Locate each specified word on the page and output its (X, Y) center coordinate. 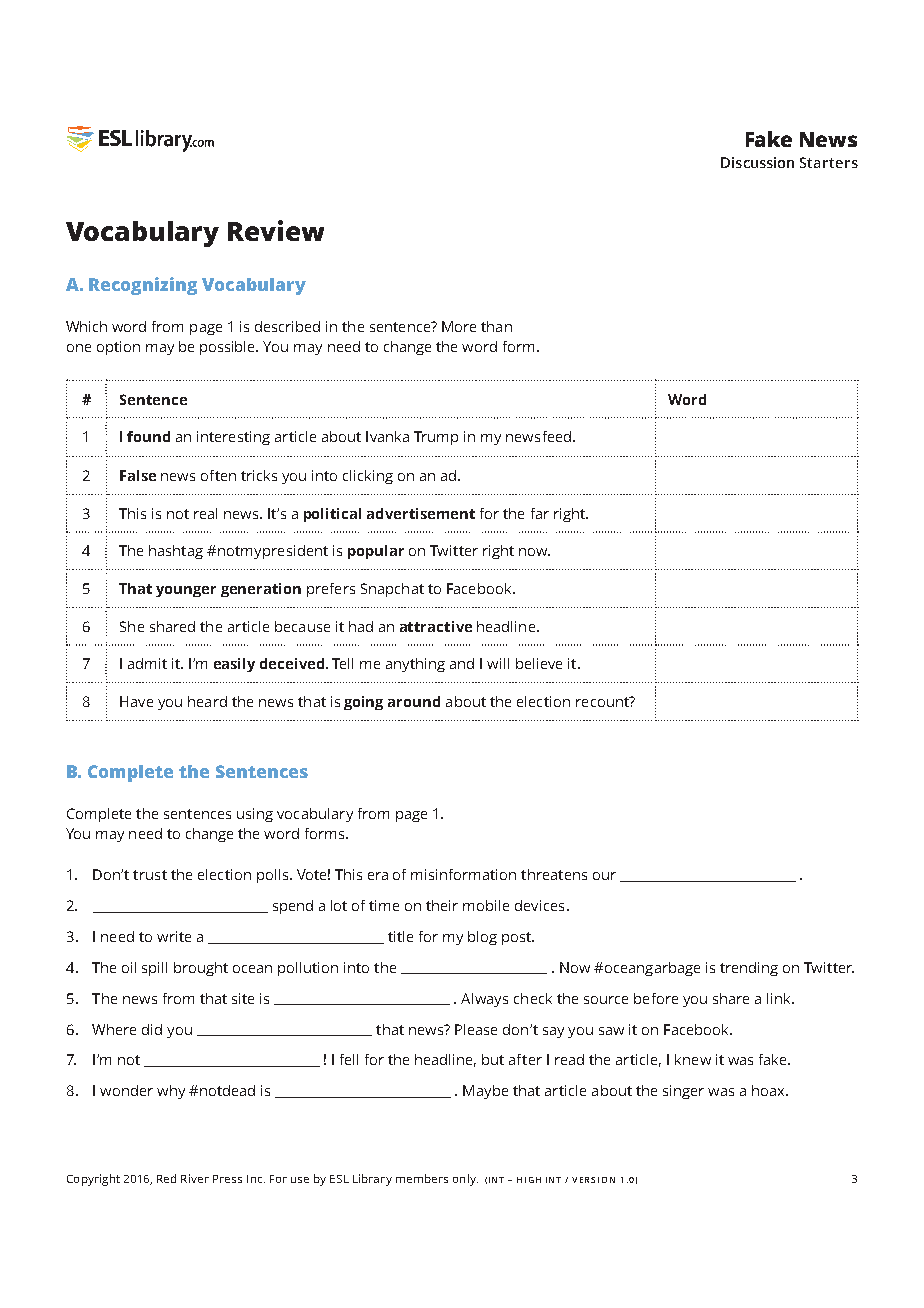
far (540, 513)
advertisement (421, 513)
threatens (554, 874)
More (459, 326)
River (195, 1178)
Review (276, 230)
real (205, 513)
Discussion (757, 162)
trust (150, 875)
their (442, 905)
